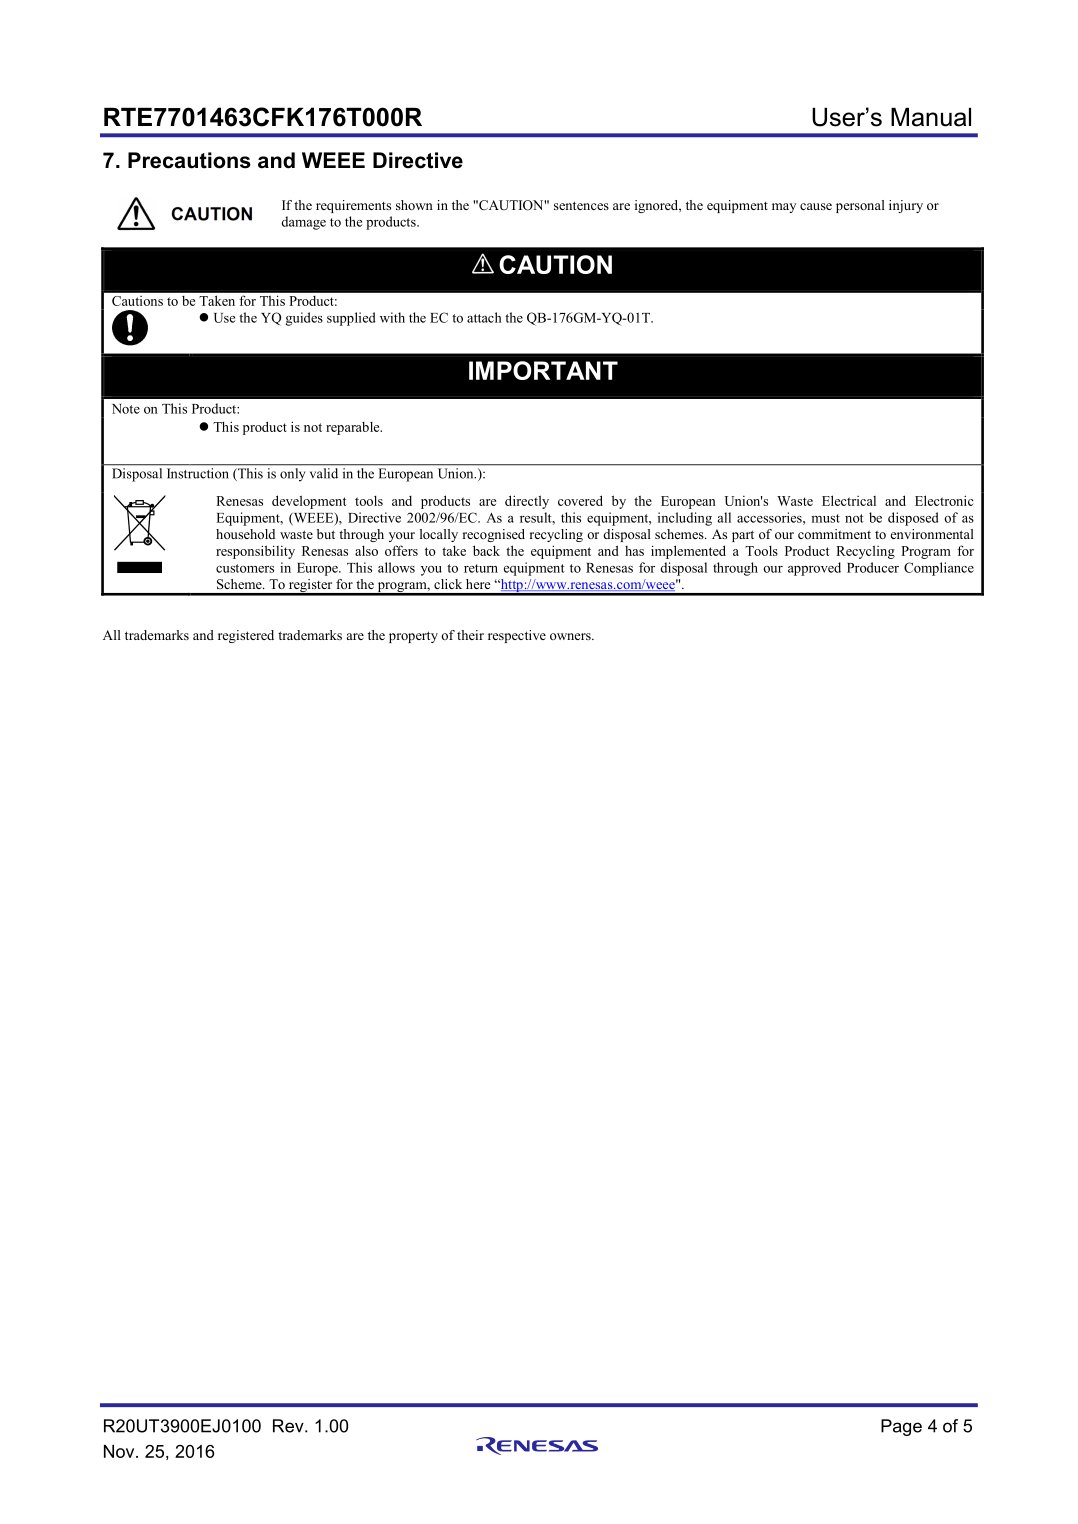  I want to click on approved, so click(814, 569).
